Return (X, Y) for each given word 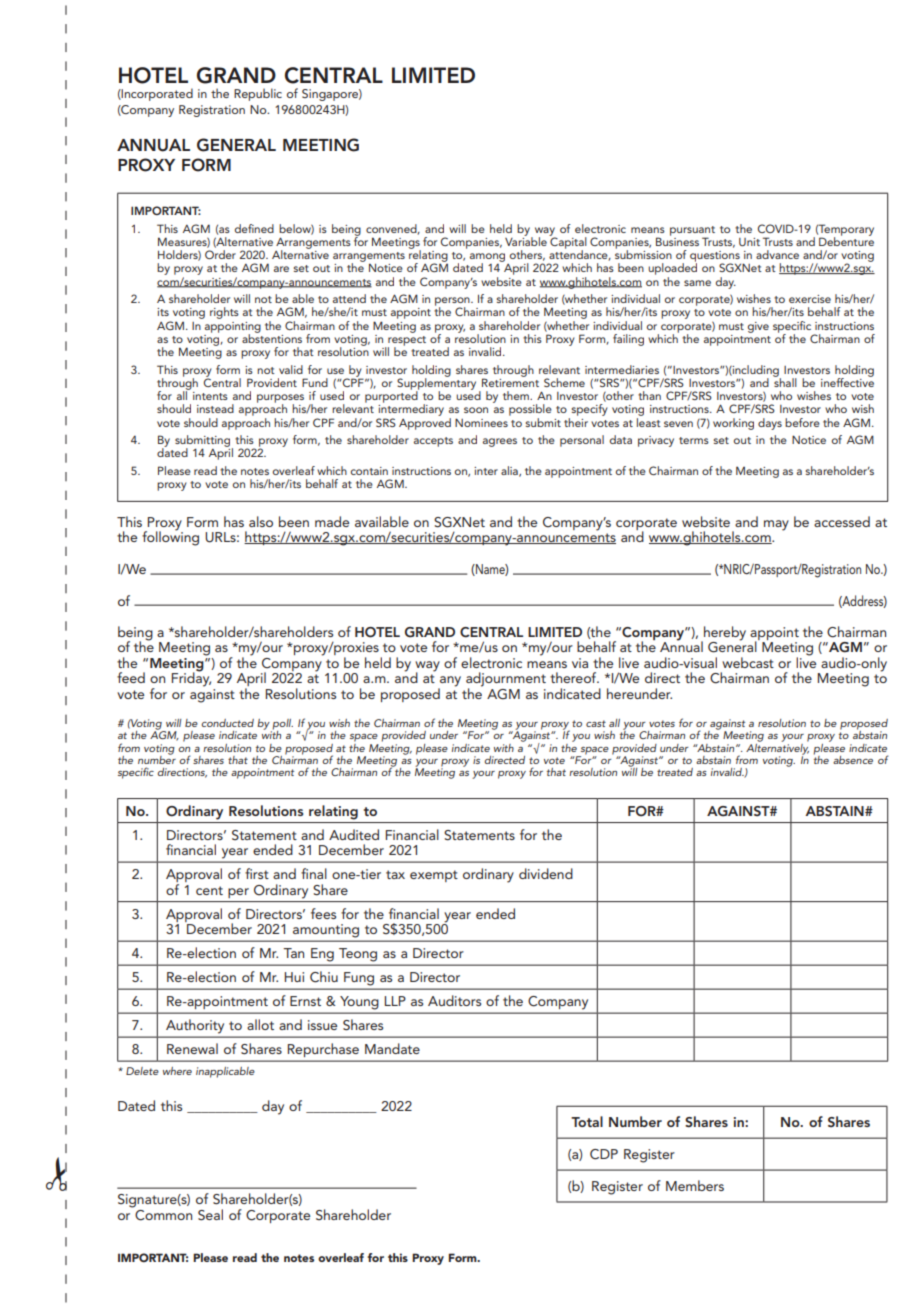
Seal (210, 1215)
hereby (724, 634)
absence (853, 760)
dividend (546, 873)
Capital (568, 243)
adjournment (506, 680)
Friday (191, 678)
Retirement (510, 381)
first (257, 873)
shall (785, 381)
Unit (749, 242)
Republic (258, 94)
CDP (604, 1154)
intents (210, 396)
